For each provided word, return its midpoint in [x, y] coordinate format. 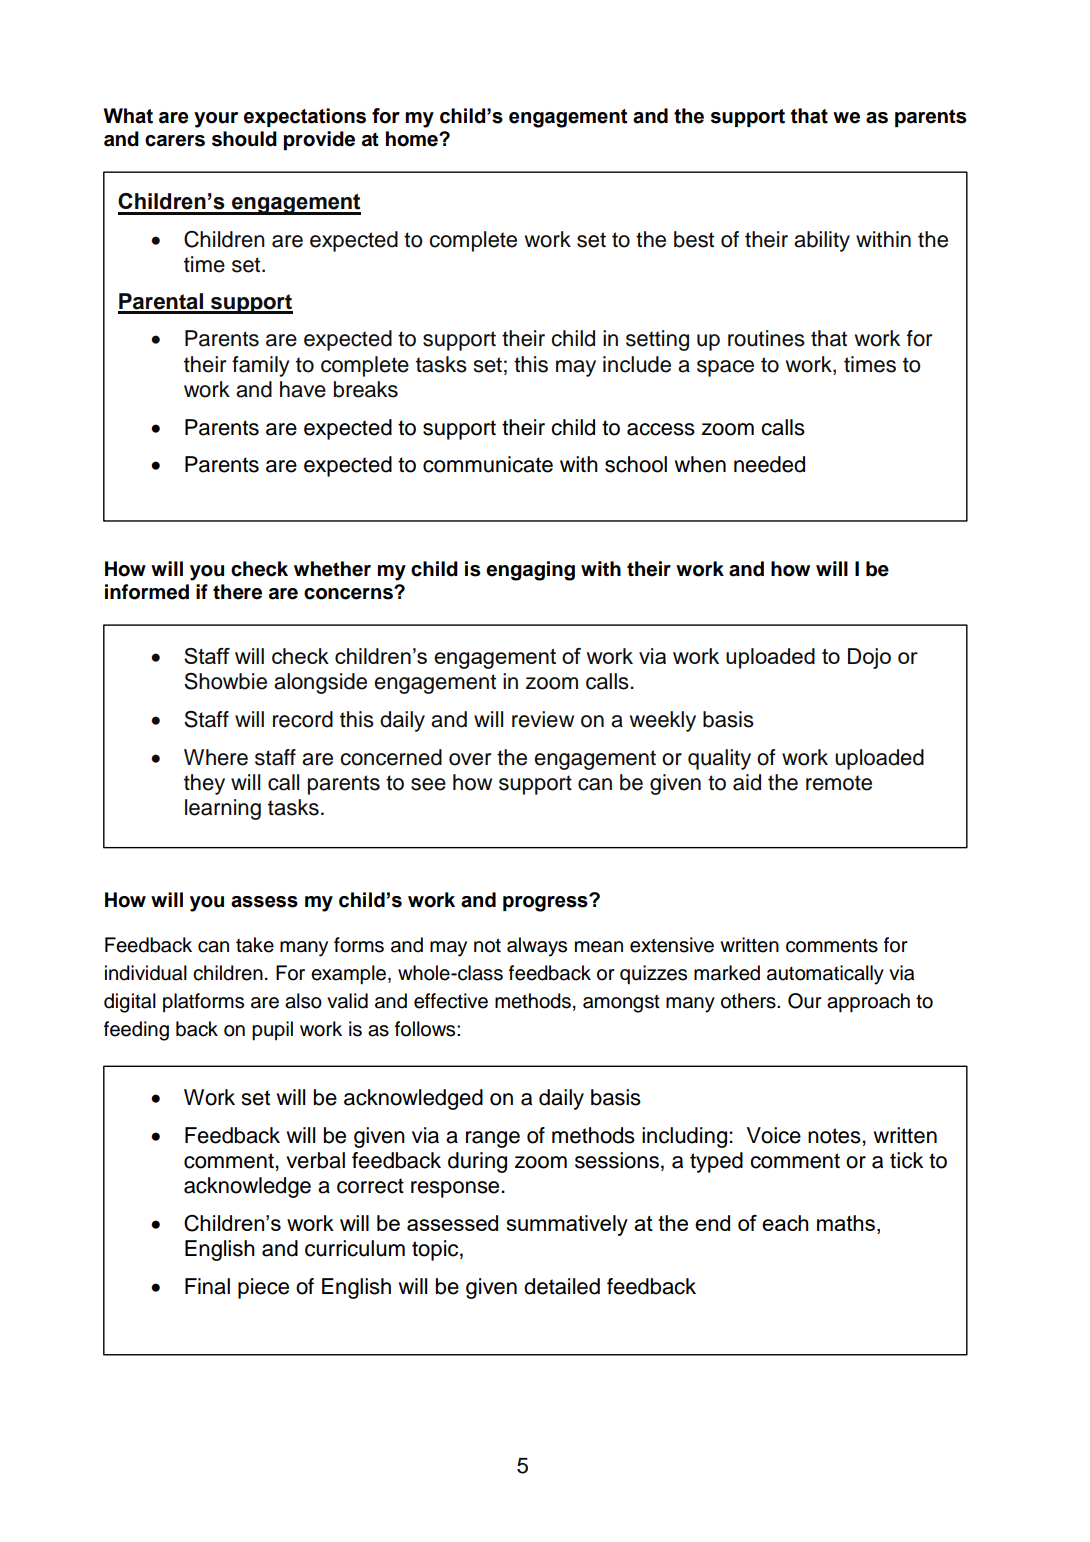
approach [868, 1003]
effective [451, 1001]
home [413, 139]
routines [766, 338]
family [260, 366]
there [237, 592]
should [244, 139]
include [637, 364]
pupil [272, 1031]
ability [822, 241]
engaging [530, 571]
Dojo [869, 658]
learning [223, 809]
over [470, 759]
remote [839, 783]
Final [207, 1286]
